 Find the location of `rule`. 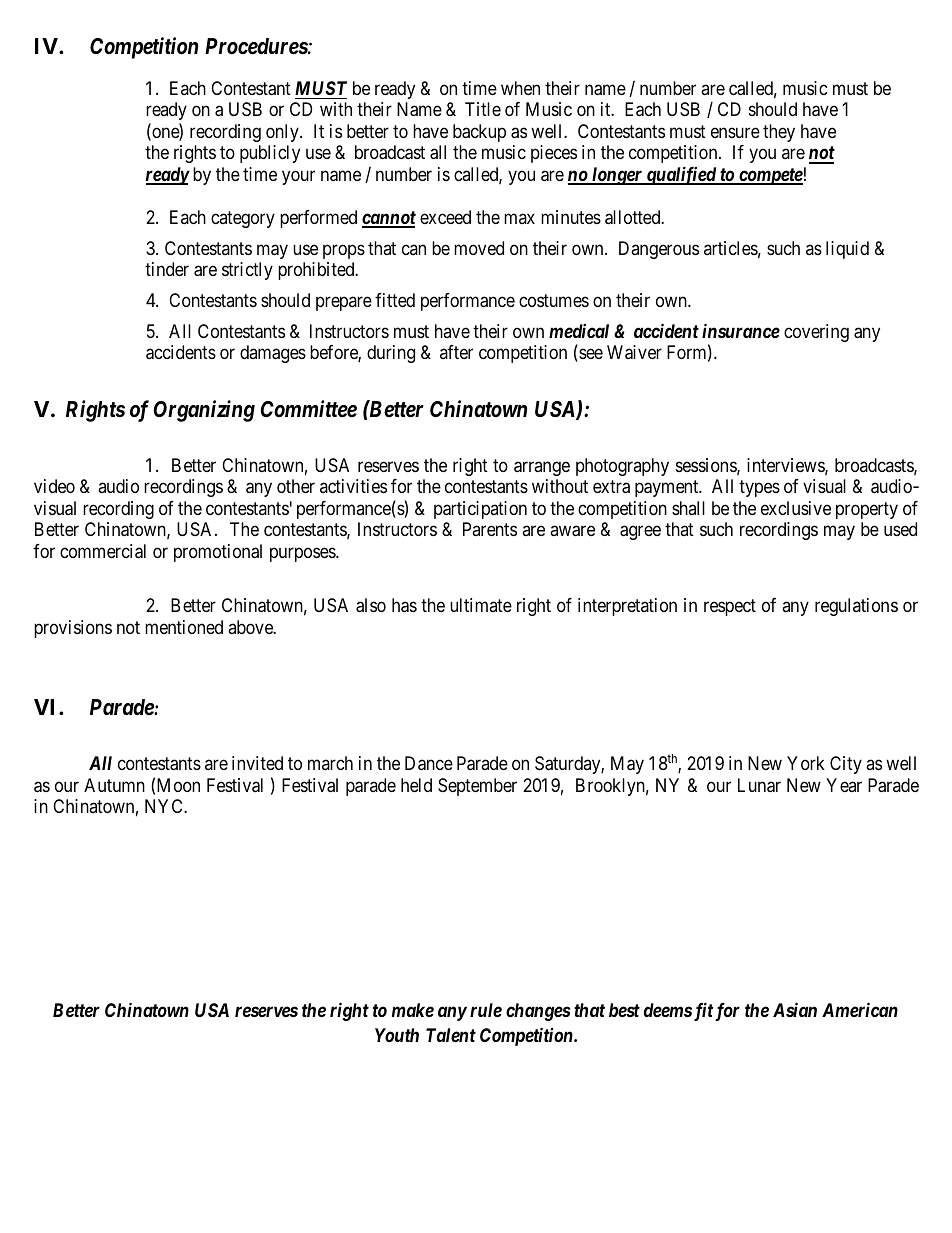

rule is located at coordinates (486, 1010).
